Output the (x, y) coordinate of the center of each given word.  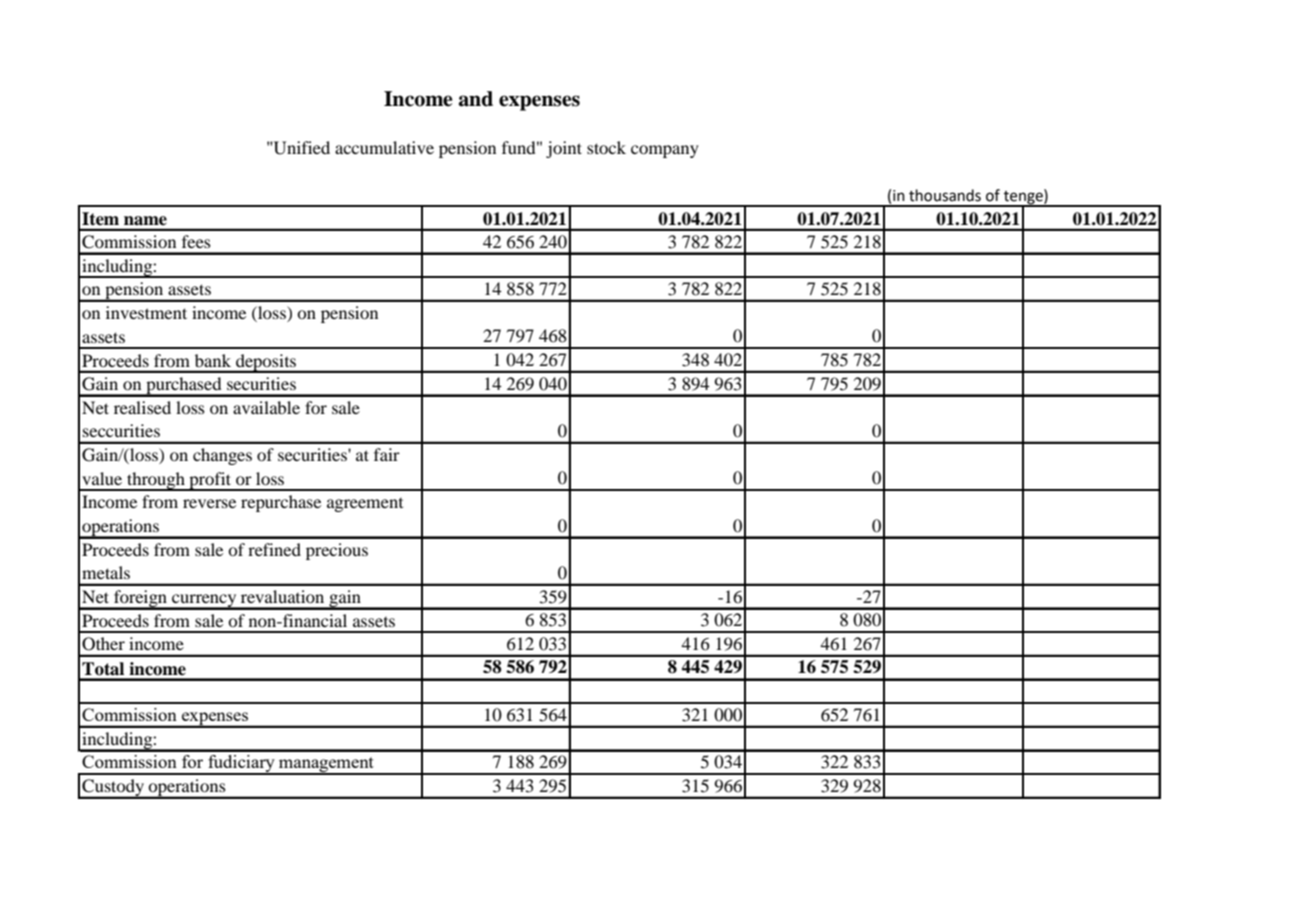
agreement (365, 505)
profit (210, 481)
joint (564, 149)
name (145, 220)
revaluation (282, 596)
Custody (113, 789)
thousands (945, 195)
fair (387, 454)
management (326, 766)
